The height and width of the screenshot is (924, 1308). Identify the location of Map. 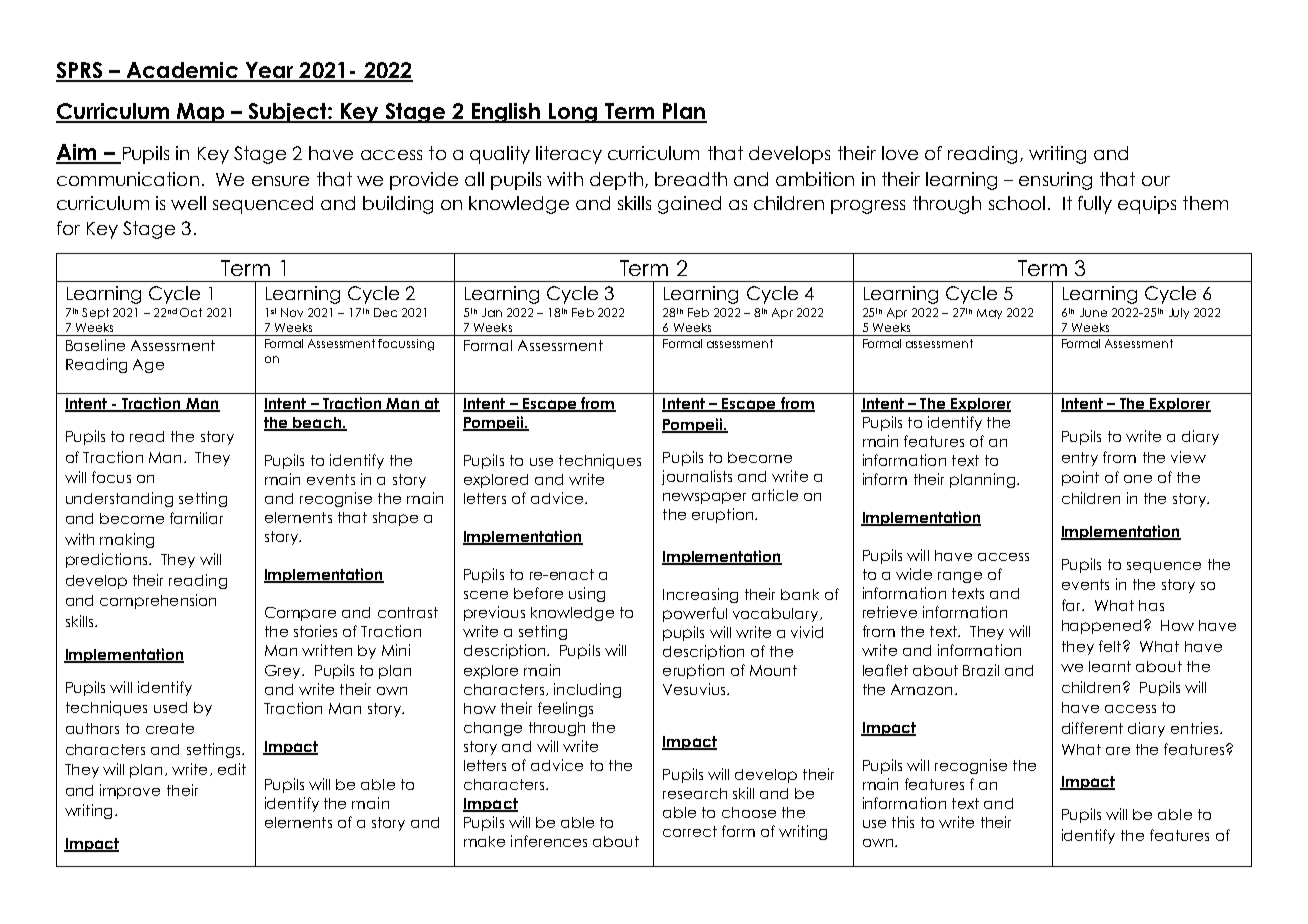
(201, 113).
